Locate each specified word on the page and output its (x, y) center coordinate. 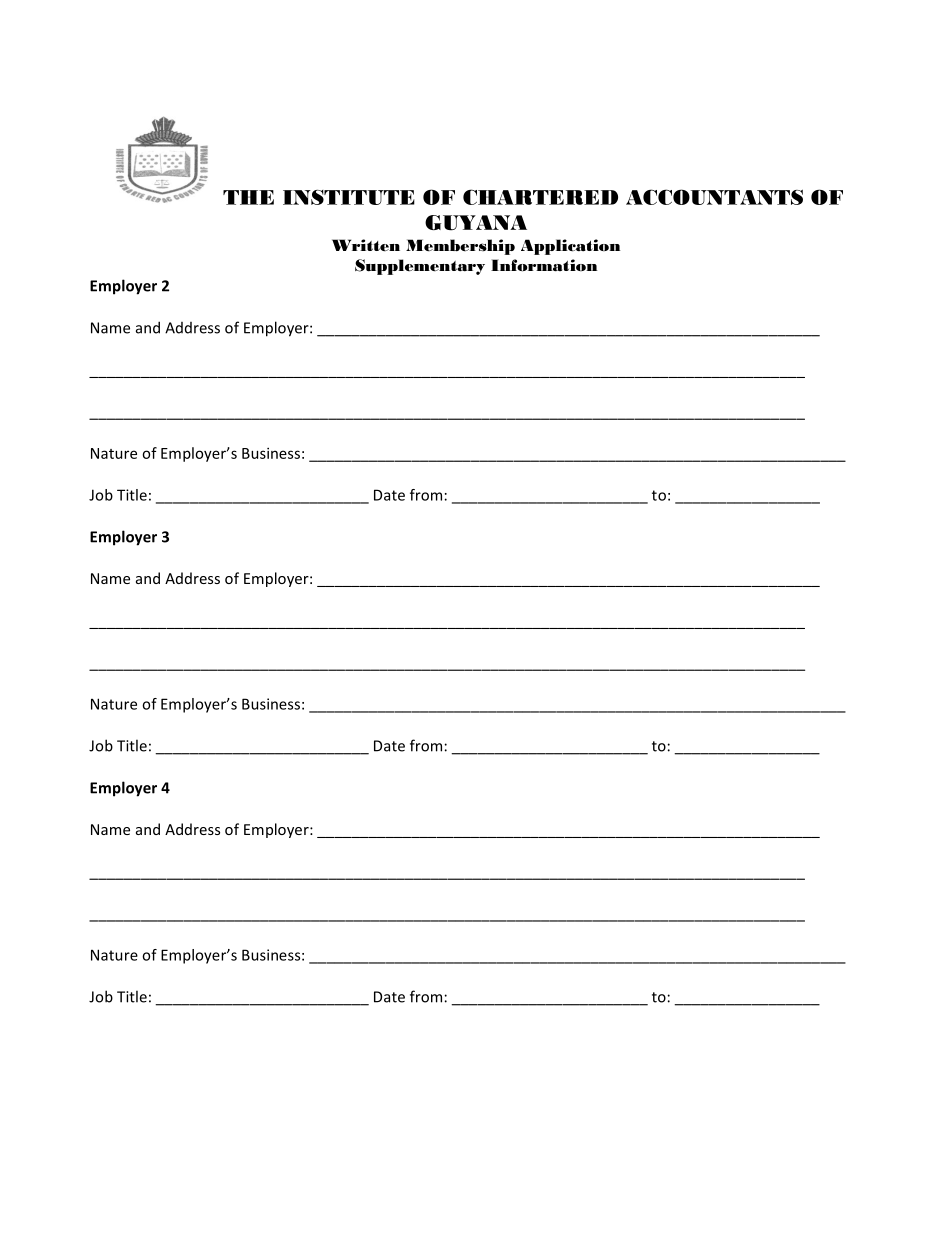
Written (366, 245)
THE (248, 197)
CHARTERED (540, 197)
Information (544, 265)
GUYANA (476, 223)
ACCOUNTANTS (714, 197)
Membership (460, 247)
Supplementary (420, 267)
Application (570, 247)
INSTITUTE (349, 197)
